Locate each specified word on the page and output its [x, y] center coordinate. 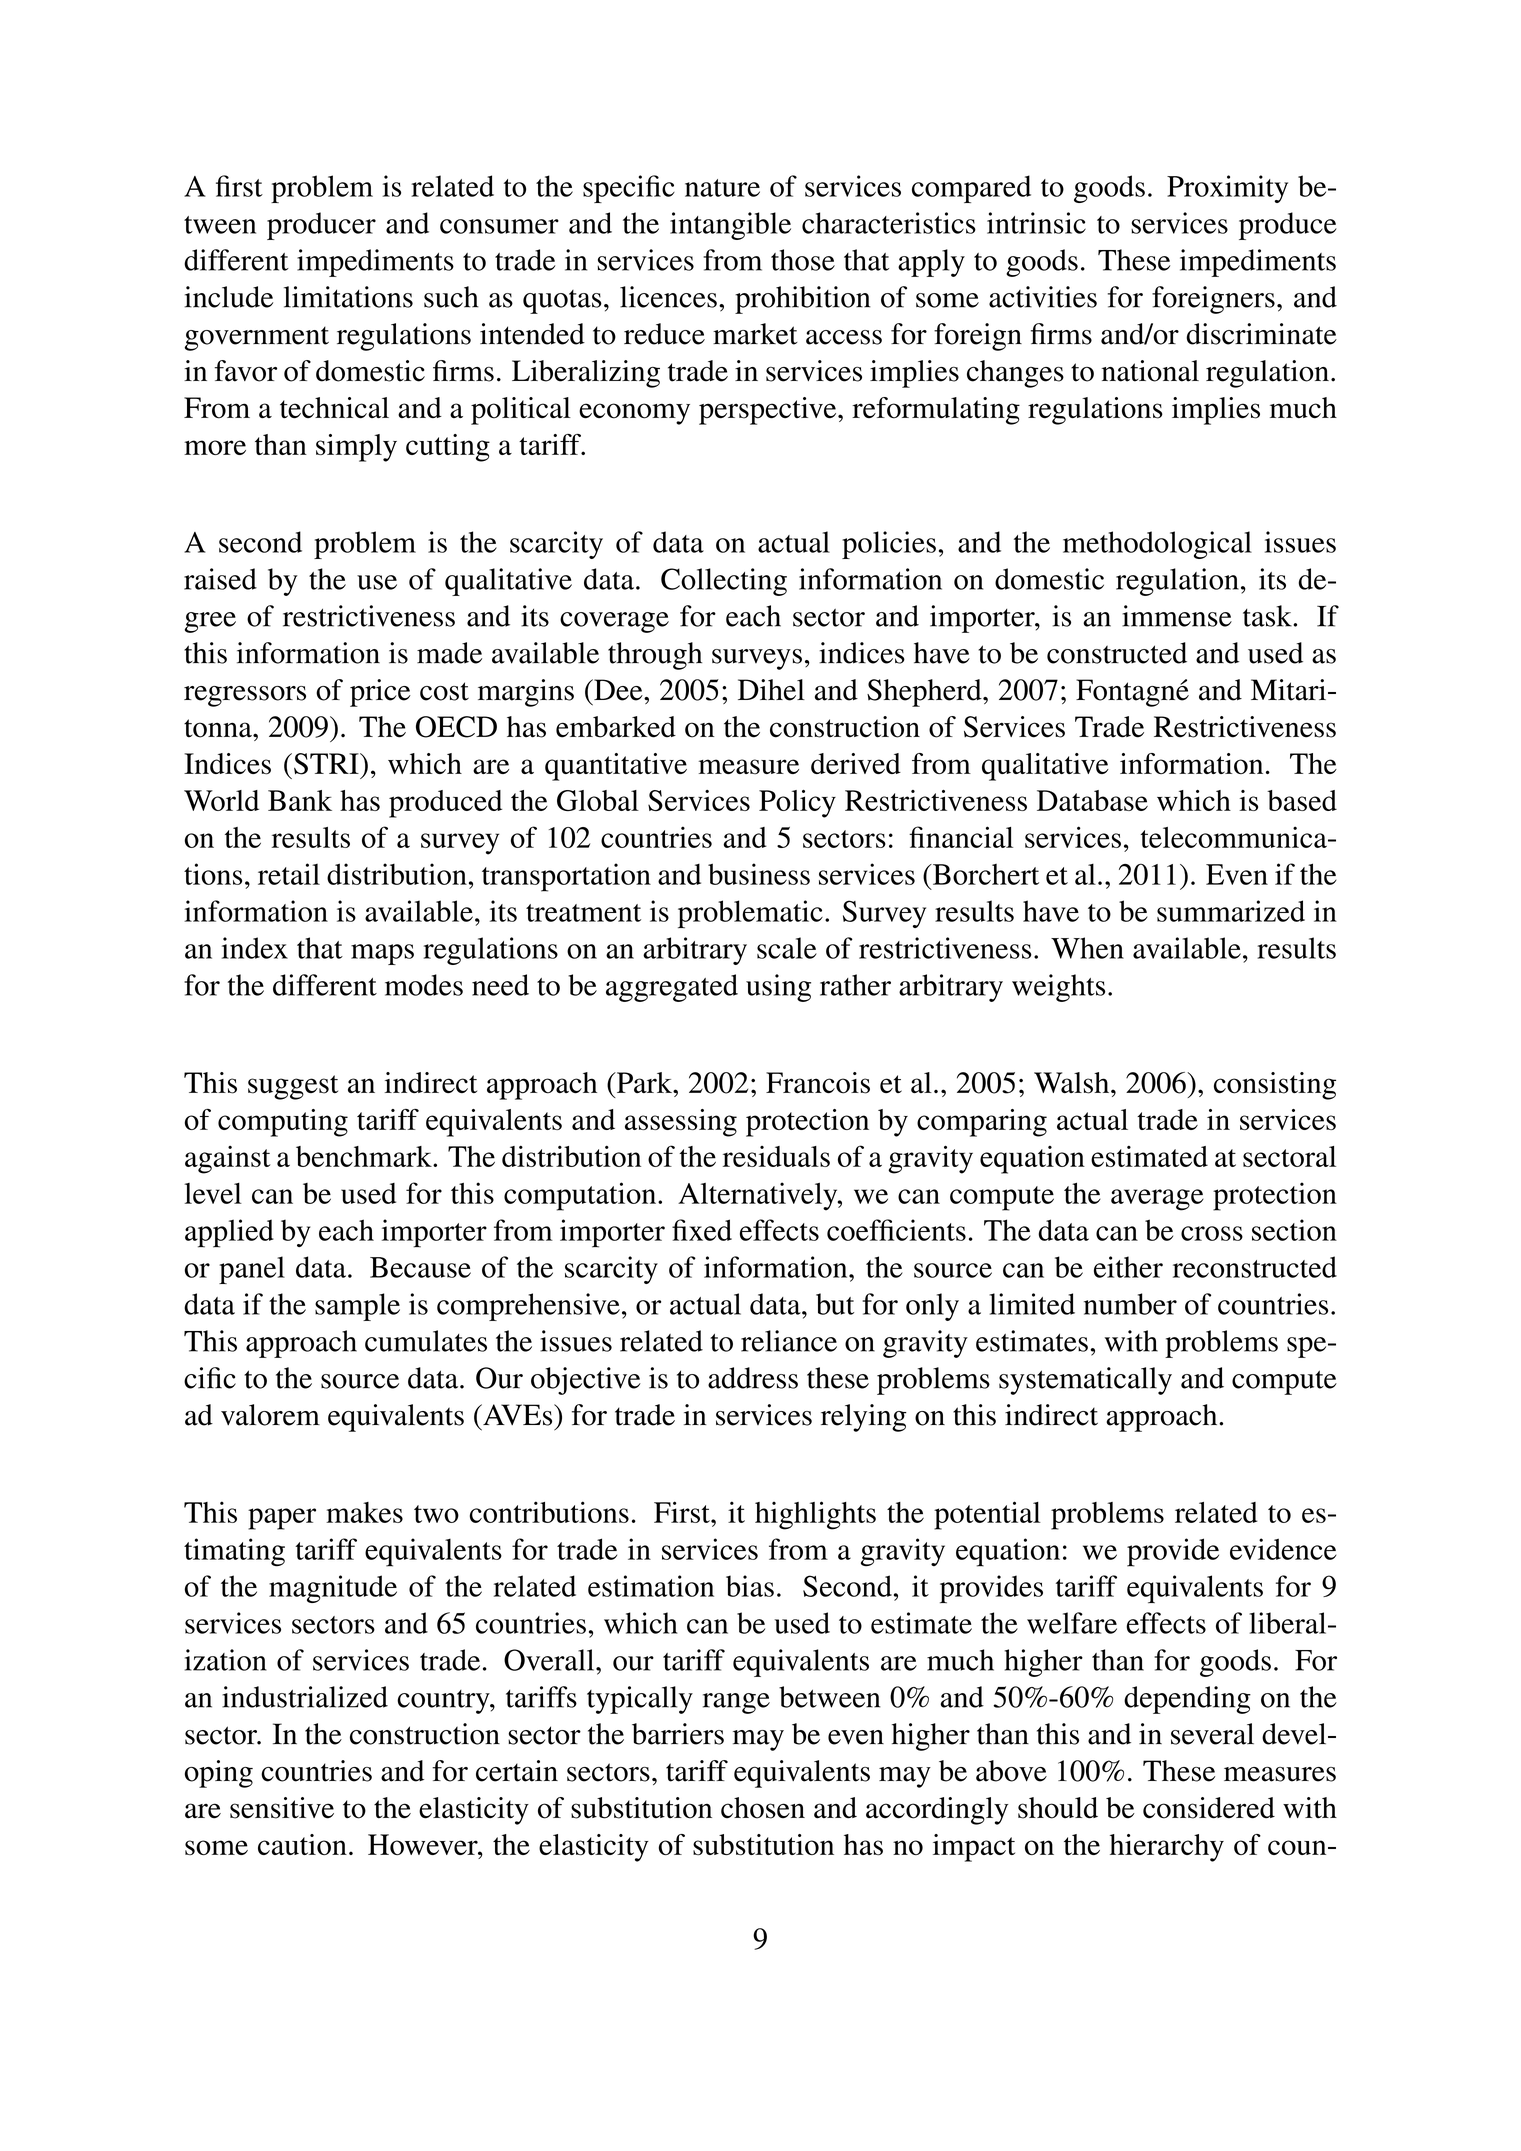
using [778, 988]
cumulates [426, 1341]
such [451, 297]
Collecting [724, 582]
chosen [763, 1808]
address [753, 1378]
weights [1058, 988]
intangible [730, 226]
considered [1209, 1808]
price [380, 693]
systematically [1085, 1381]
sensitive [282, 1808]
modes [424, 985]
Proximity [1227, 189]
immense [1177, 616]
